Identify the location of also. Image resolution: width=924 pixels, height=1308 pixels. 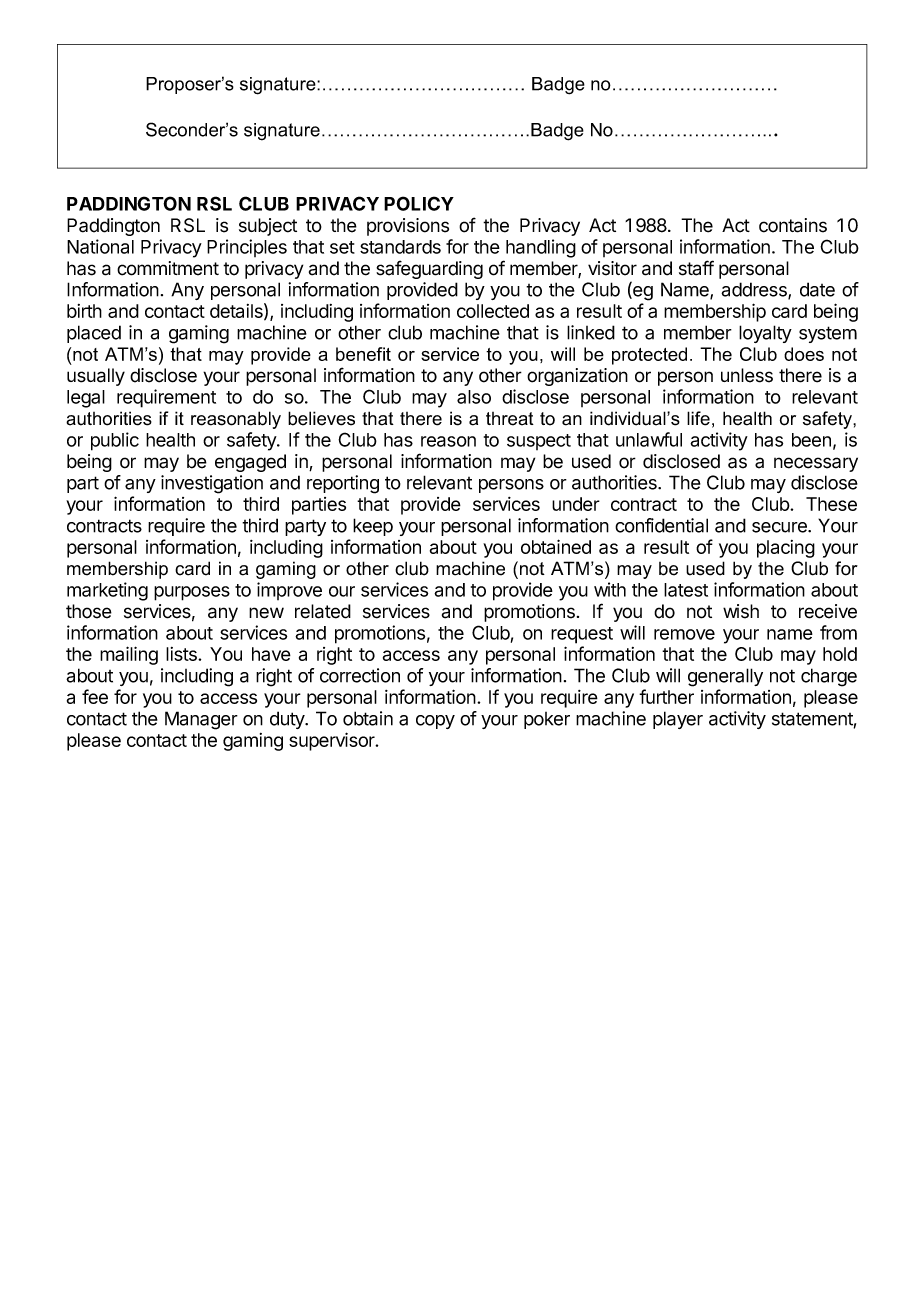
(474, 397).
